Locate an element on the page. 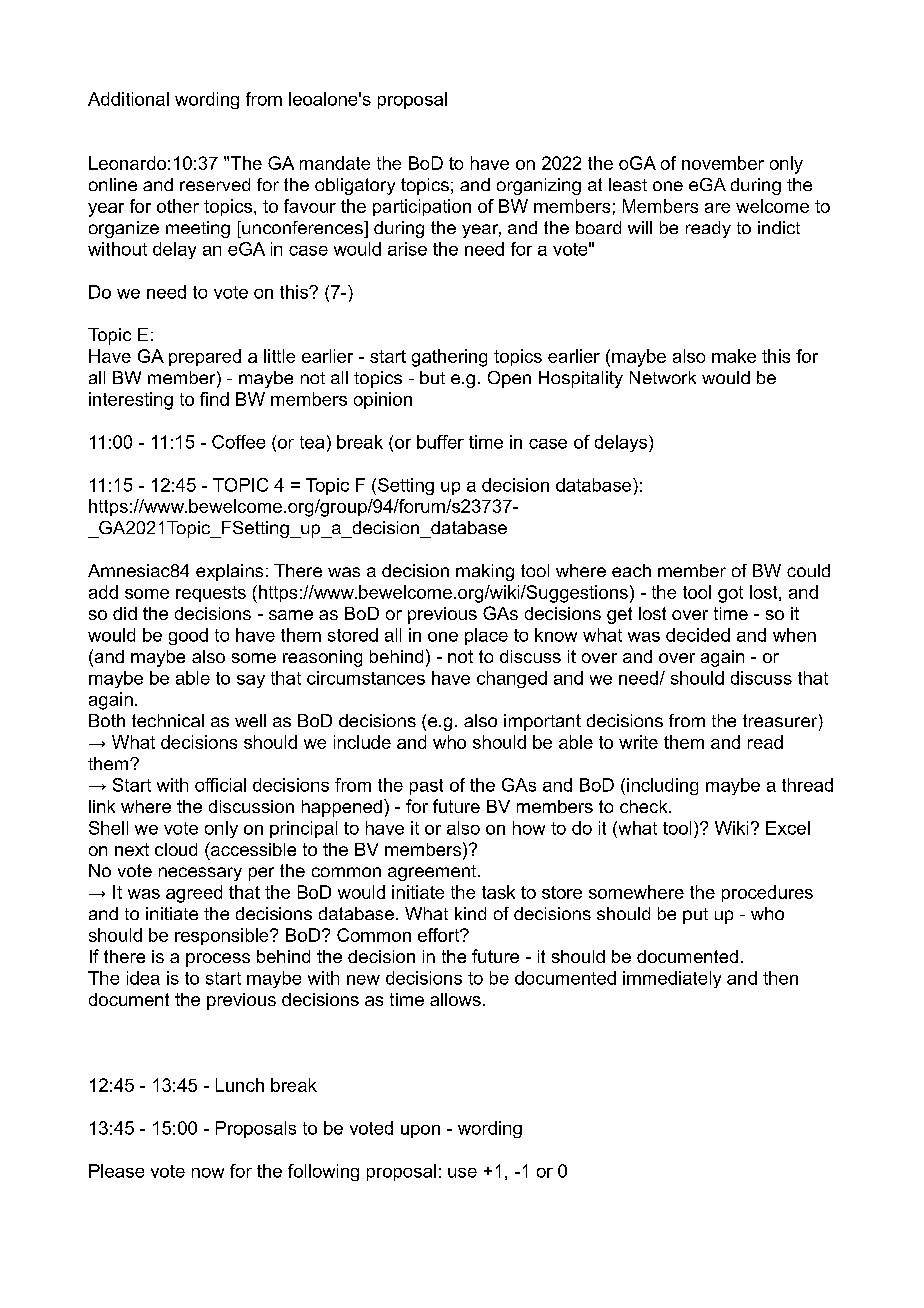 Image resolution: width=924 pixels, height=1308 pixels. Please is located at coordinates (116, 1171).
